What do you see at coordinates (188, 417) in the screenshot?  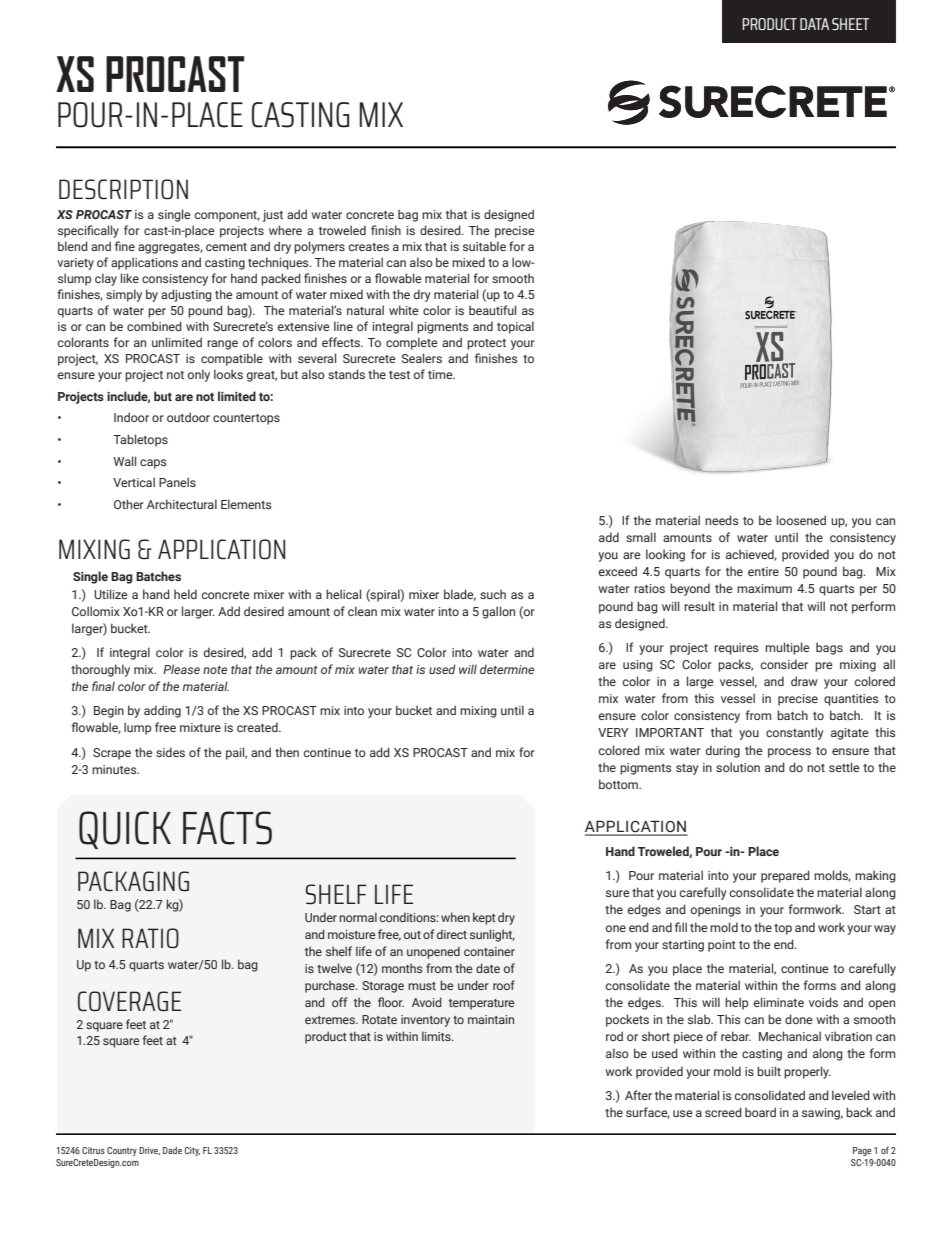 I see `outdoor` at bounding box center [188, 417].
